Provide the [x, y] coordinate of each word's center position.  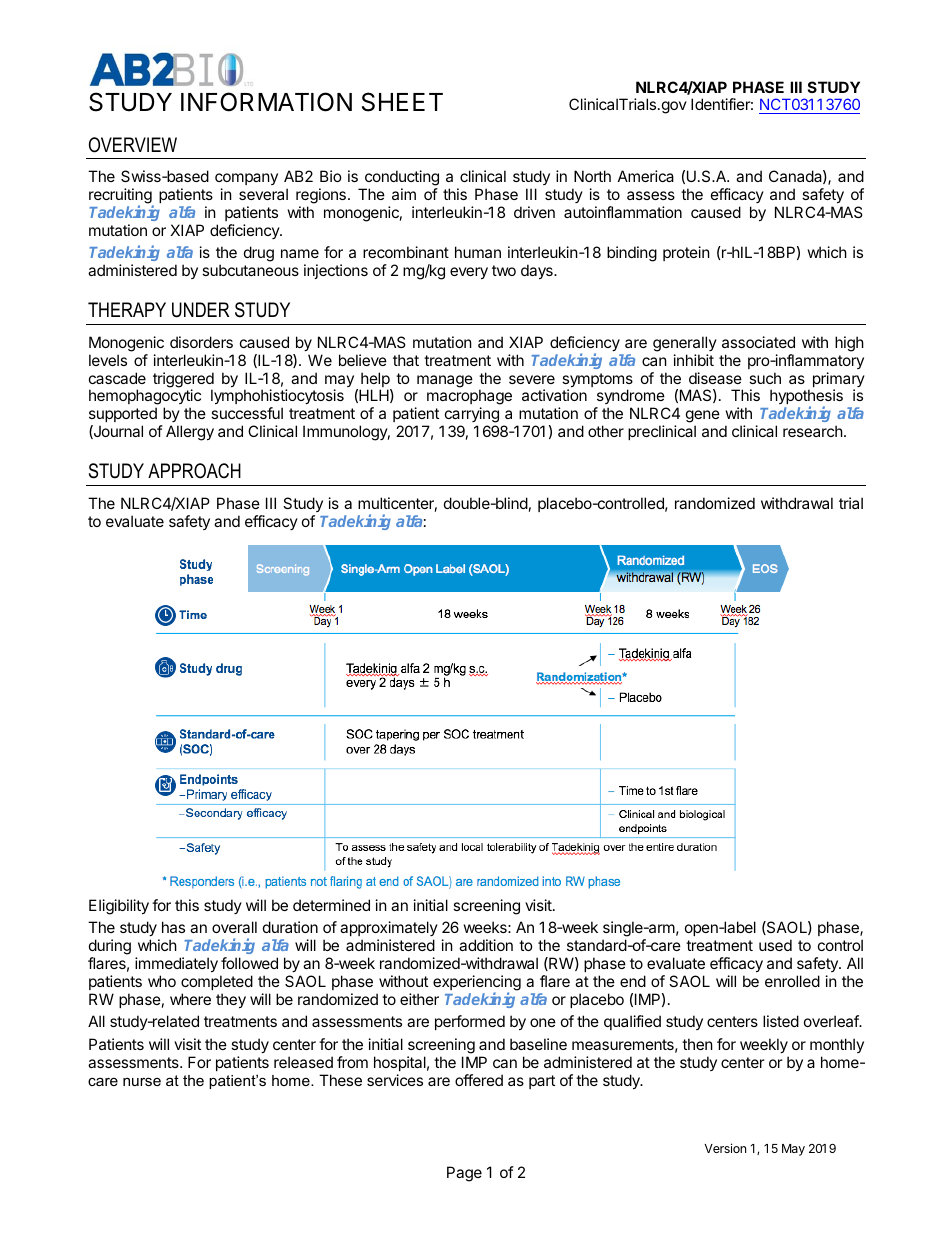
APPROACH [194, 471]
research [813, 431]
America [646, 176]
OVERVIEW [133, 145]
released [303, 1062]
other [606, 431]
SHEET [402, 102]
